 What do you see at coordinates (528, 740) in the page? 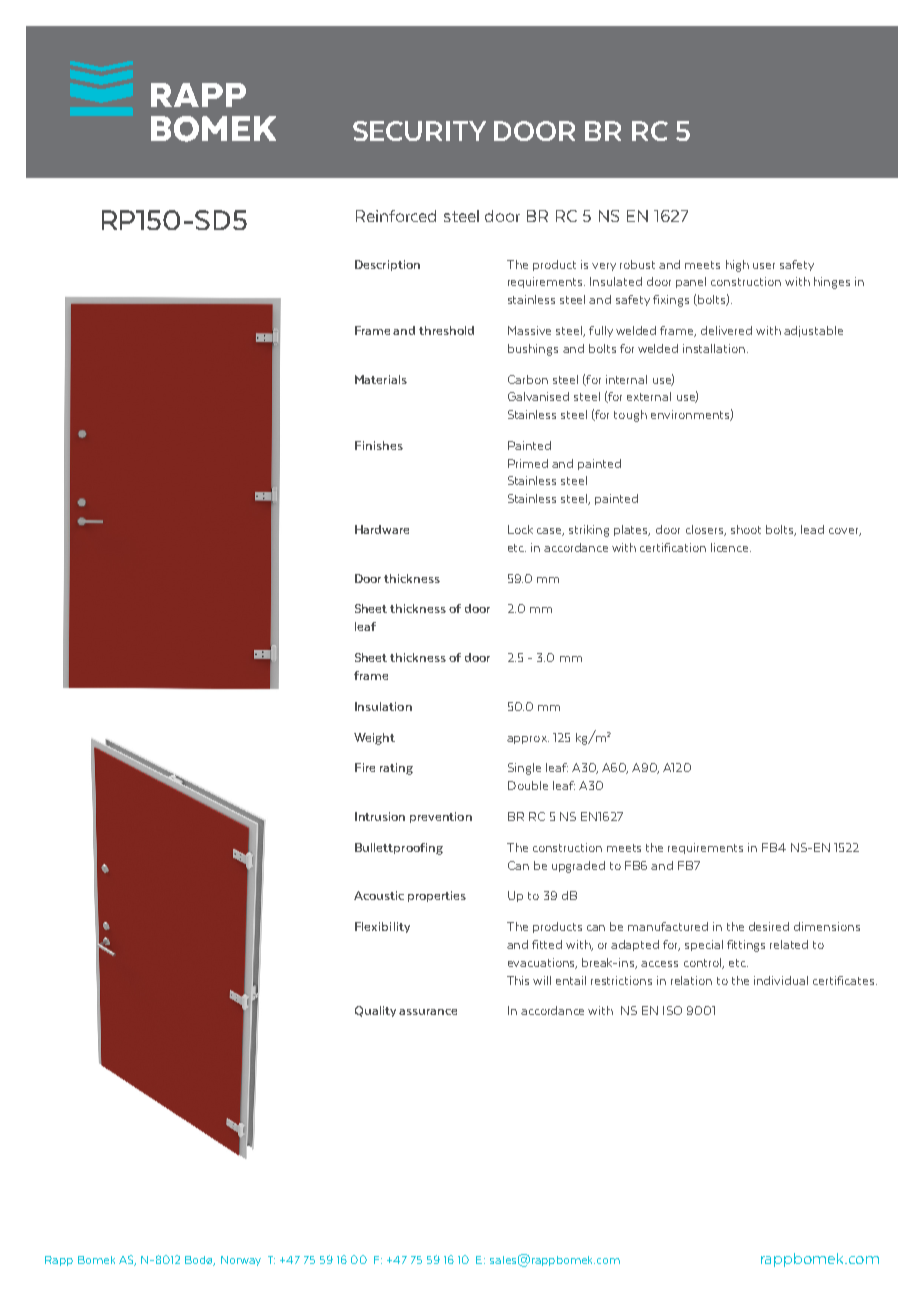
I see `approx` at bounding box center [528, 740].
